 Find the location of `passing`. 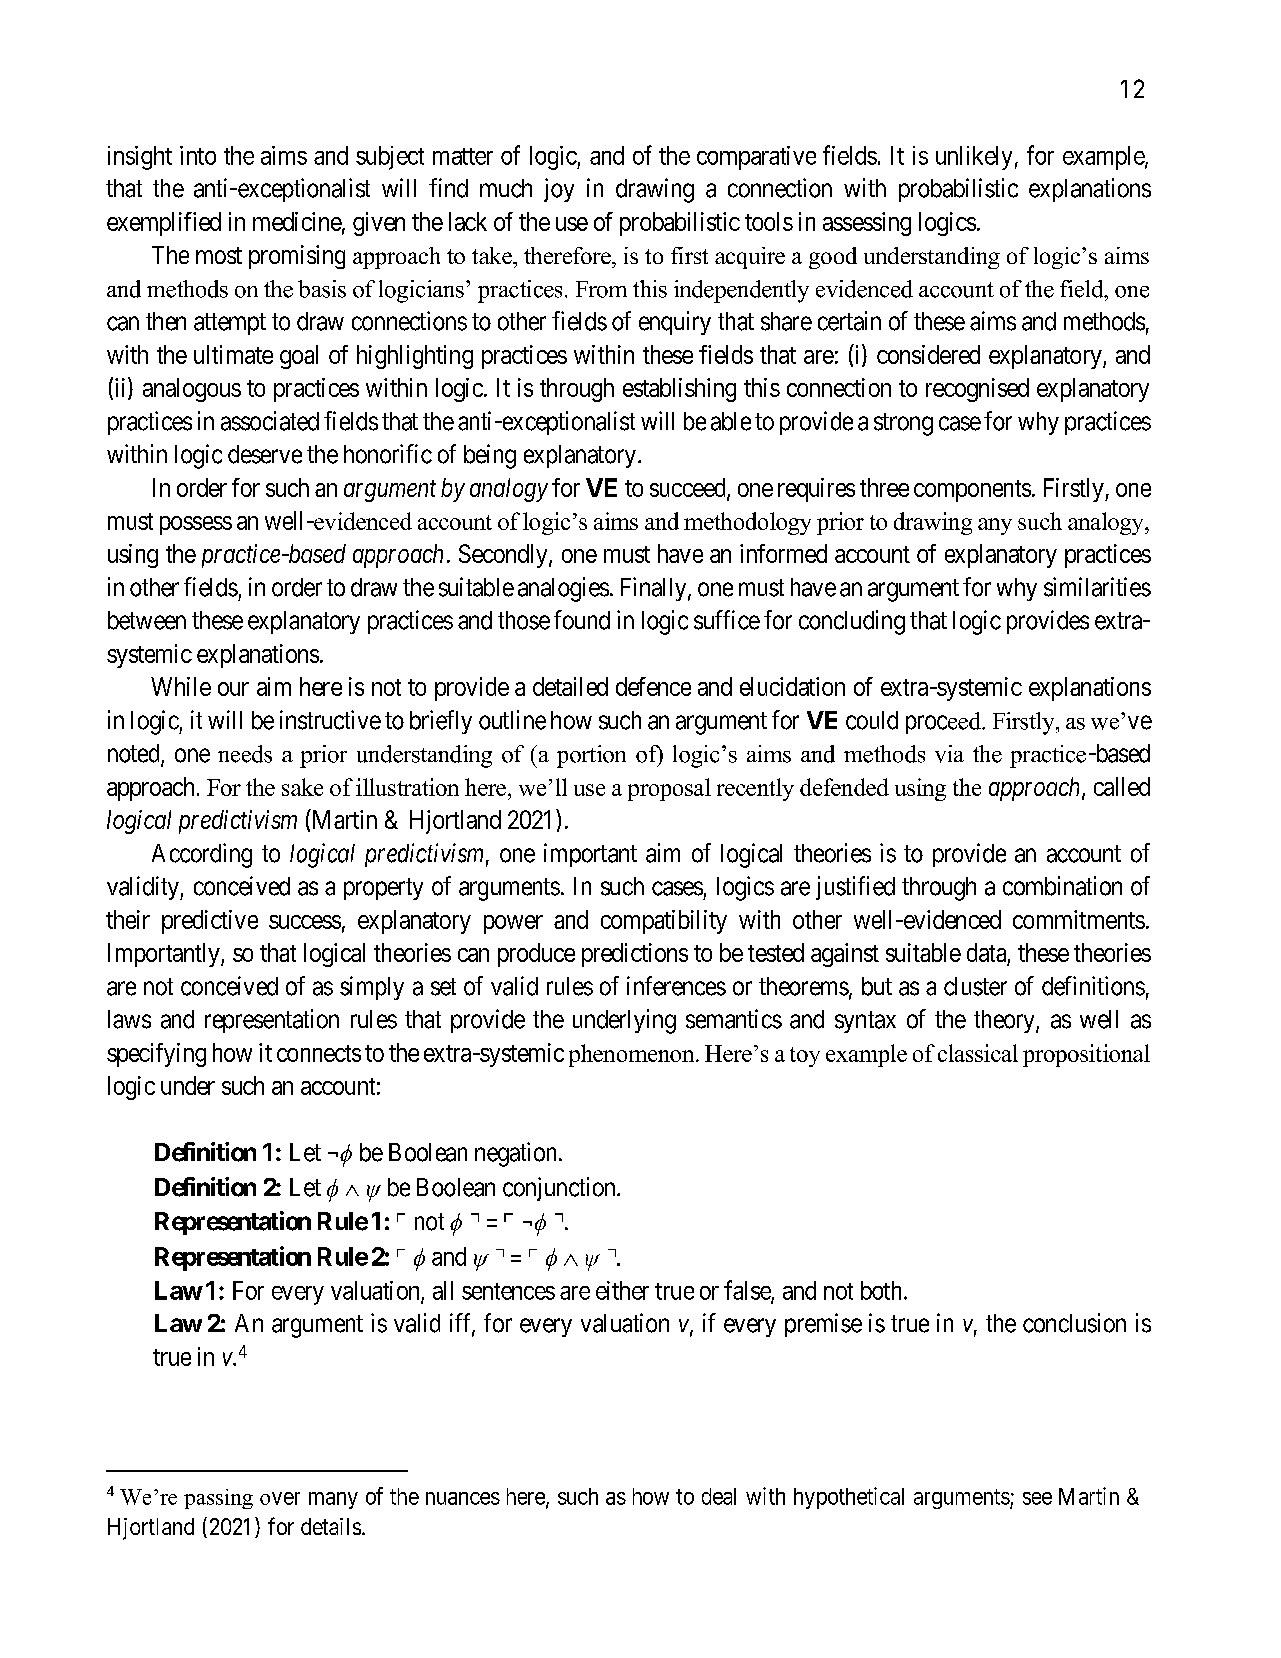

passing is located at coordinates (218, 1499).
